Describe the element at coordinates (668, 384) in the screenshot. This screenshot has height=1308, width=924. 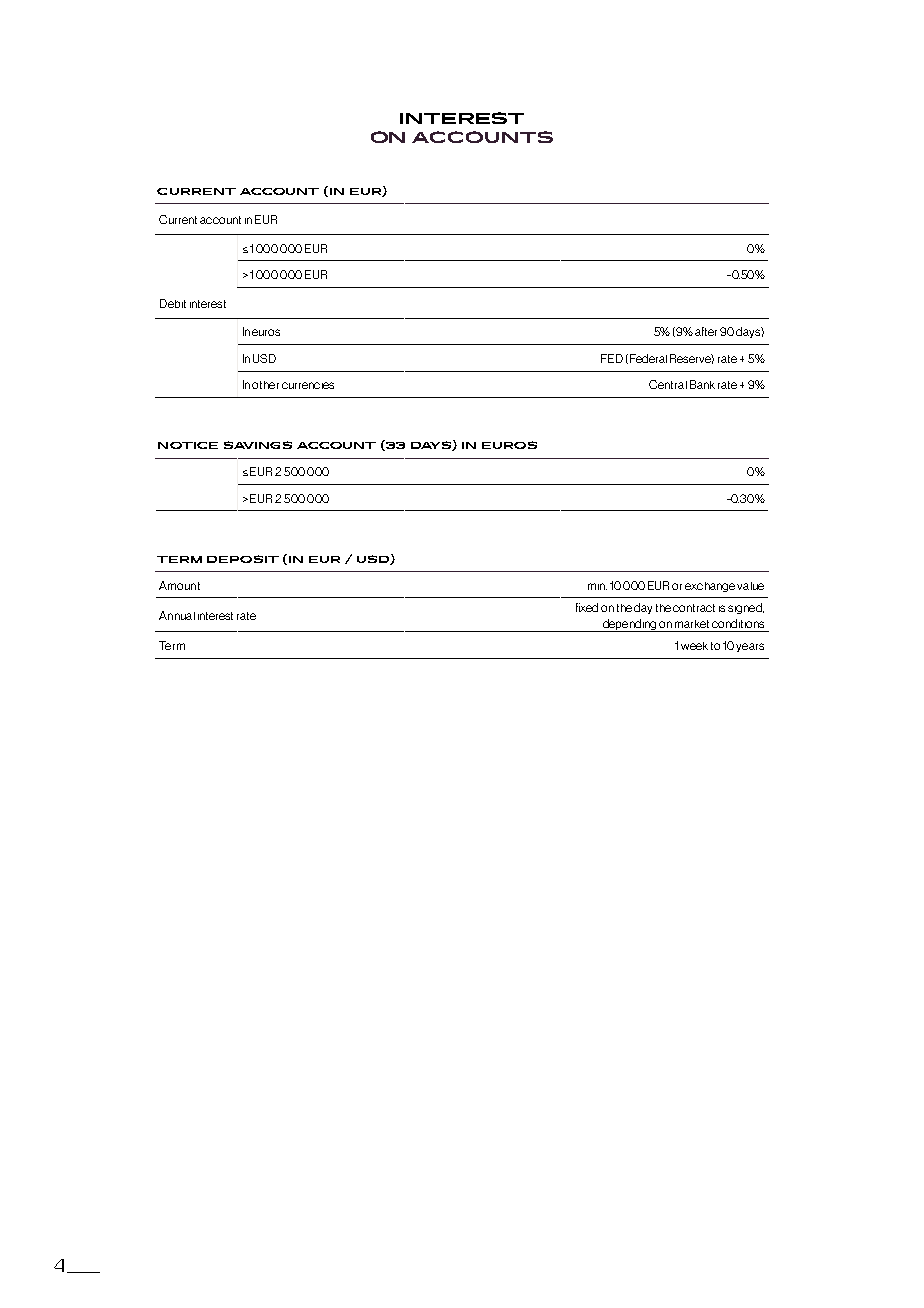
I see `Central` at that location.
